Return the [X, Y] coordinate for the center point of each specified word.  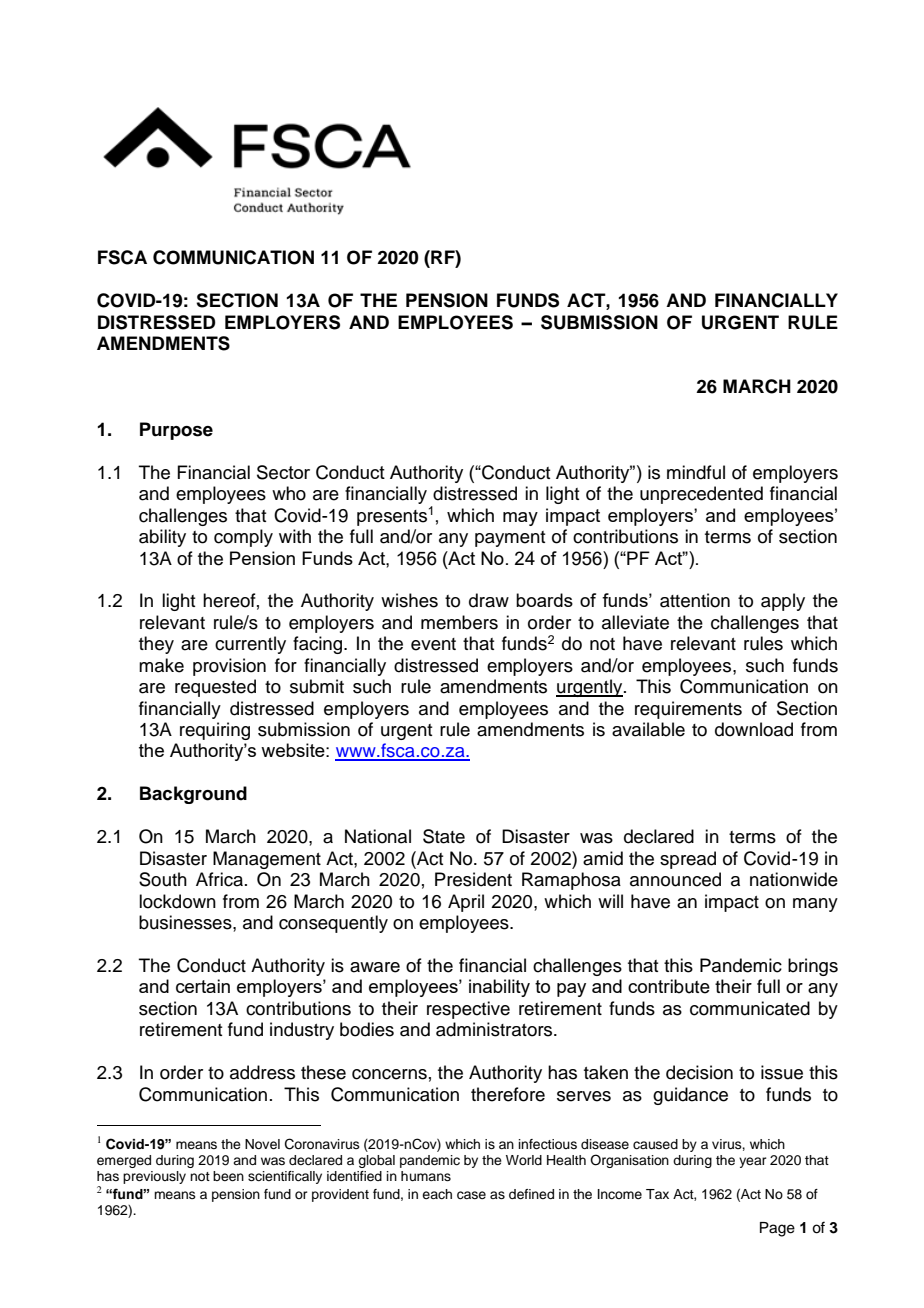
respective [468, 1010]
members [459, 622]
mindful [696, 472]
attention [695, 600]
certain [203, 986]
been [228, 1176]
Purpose [176, 431]
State [444, 836]
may [520, 519]
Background [193, 795]
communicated [750, 1008]
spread [688, 860]
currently [250, 645]
